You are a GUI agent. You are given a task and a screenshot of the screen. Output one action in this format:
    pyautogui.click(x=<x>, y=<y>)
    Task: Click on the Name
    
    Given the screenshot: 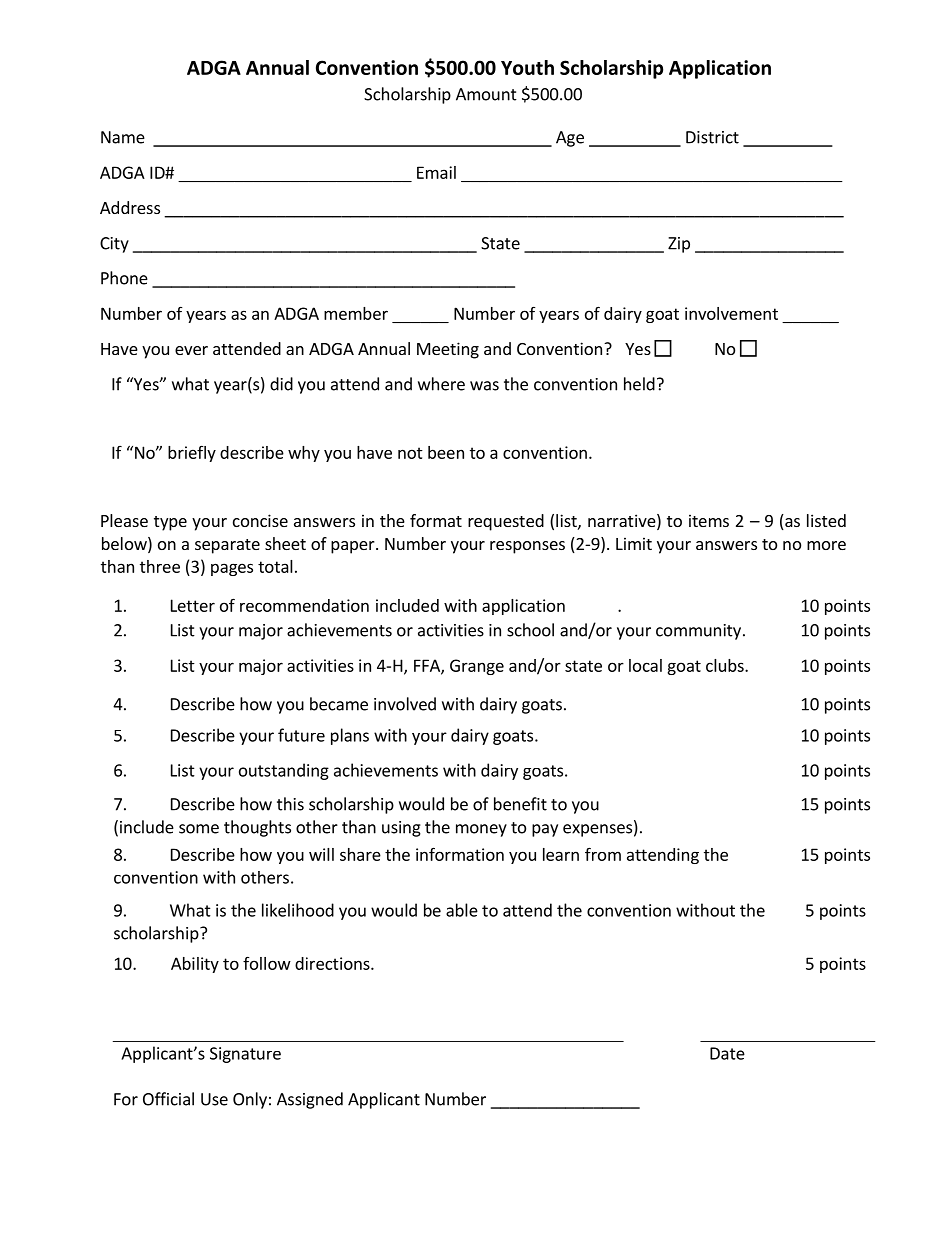 What is the action you would take?
    pyautogui.click(x=123, y=137)
